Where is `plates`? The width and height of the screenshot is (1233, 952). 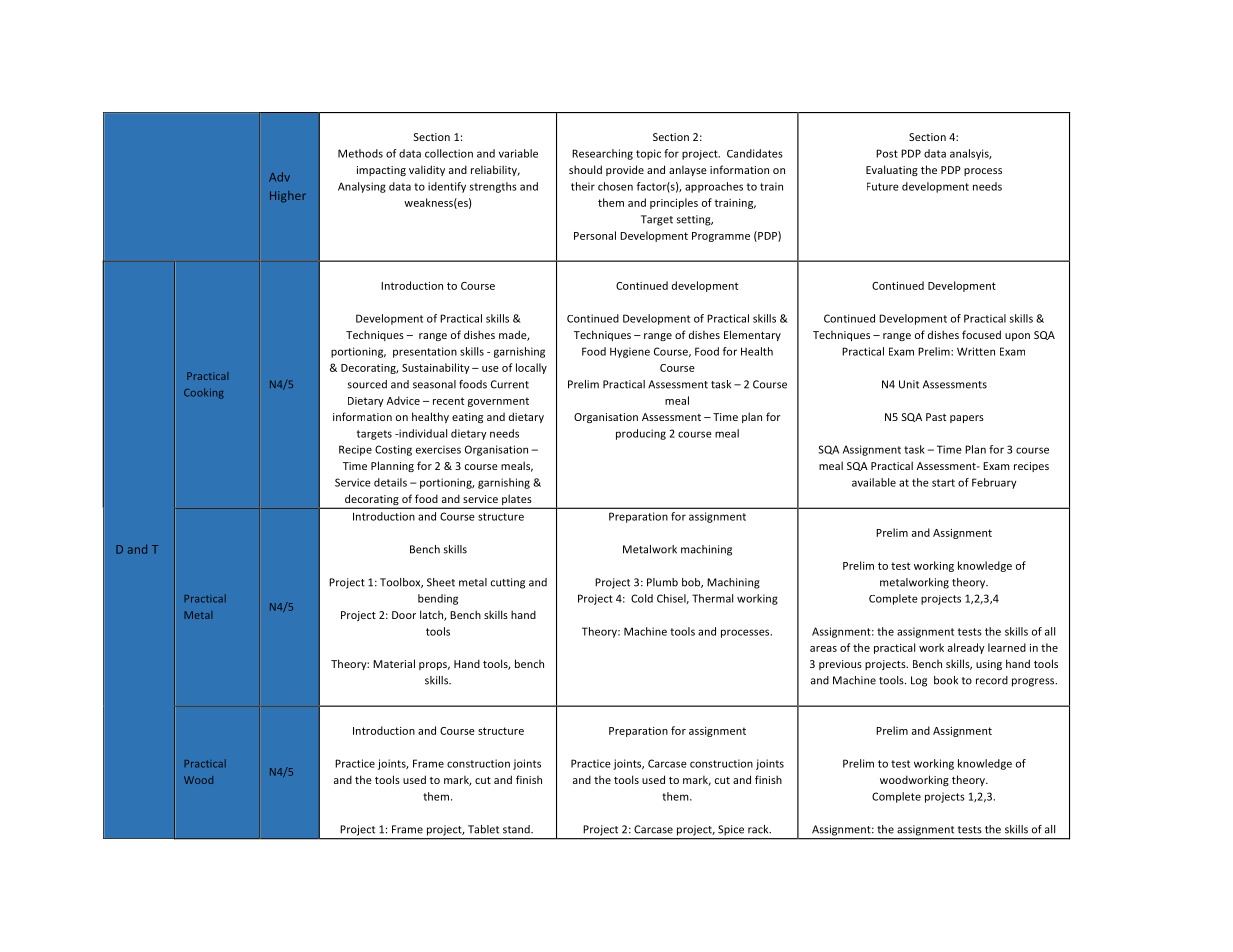 plates is located at coordinates (517, 501).
